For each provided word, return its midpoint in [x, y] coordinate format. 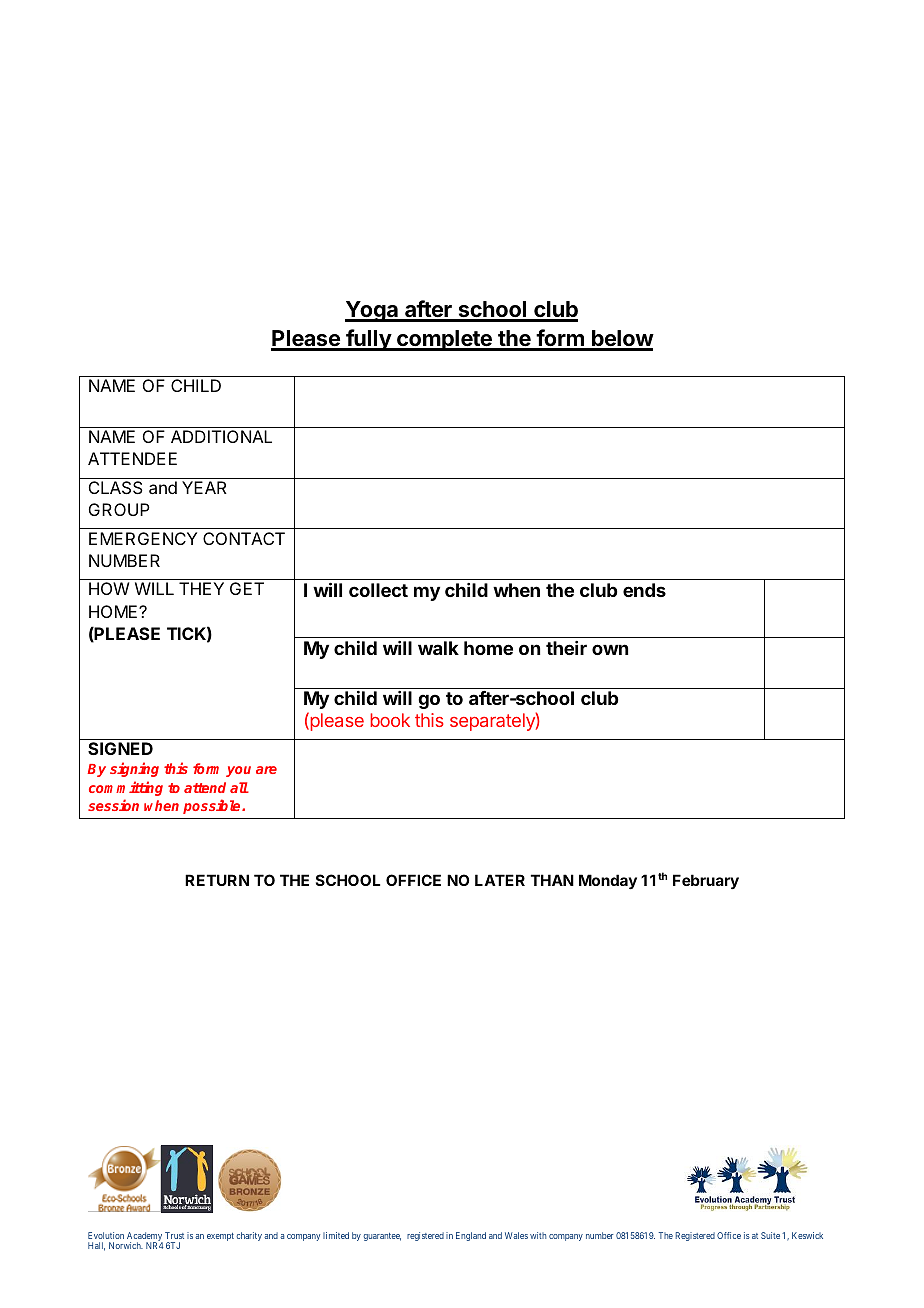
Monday [608, 882]
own [610, 649]
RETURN [217, 880]
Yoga [372, 311]
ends [644, 590]
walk [438, 648]
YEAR [204, 487]
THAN [552, 880]
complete [444, 340]
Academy [145, 1238]
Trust [174, 1235]
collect [378, 590]
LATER [500, 880]
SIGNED [120, 748]
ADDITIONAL [221, 436]
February [706, 881]
